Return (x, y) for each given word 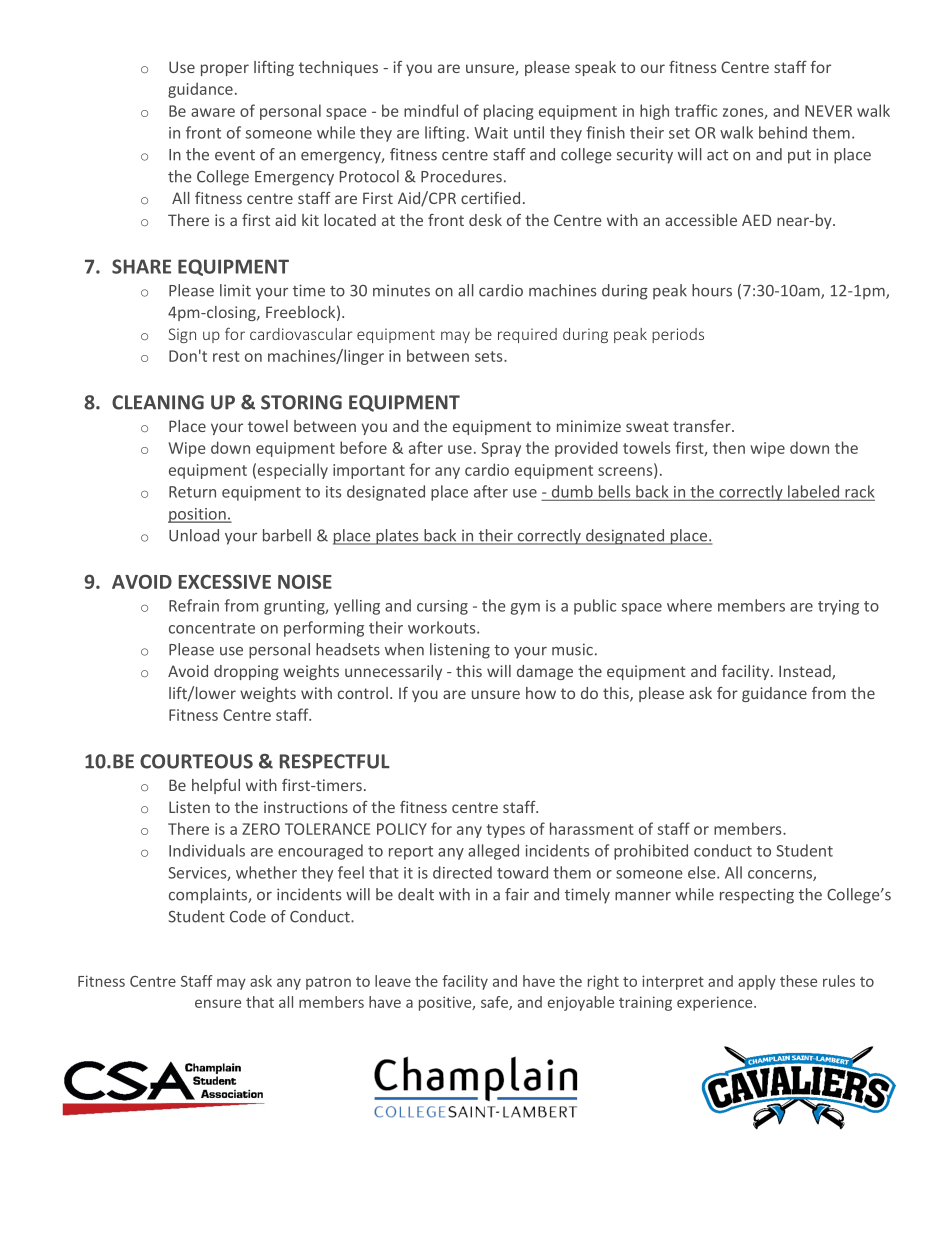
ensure (218, 1003)
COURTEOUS (196, 761)
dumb (572, 491)
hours (712, 290)
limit (235, 290)
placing (509, 112)
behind (783, 132)
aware (213, 112)
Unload (194, 535)
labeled (813, 491)
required (527, 335)
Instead (806, 672)
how (541, 693)
